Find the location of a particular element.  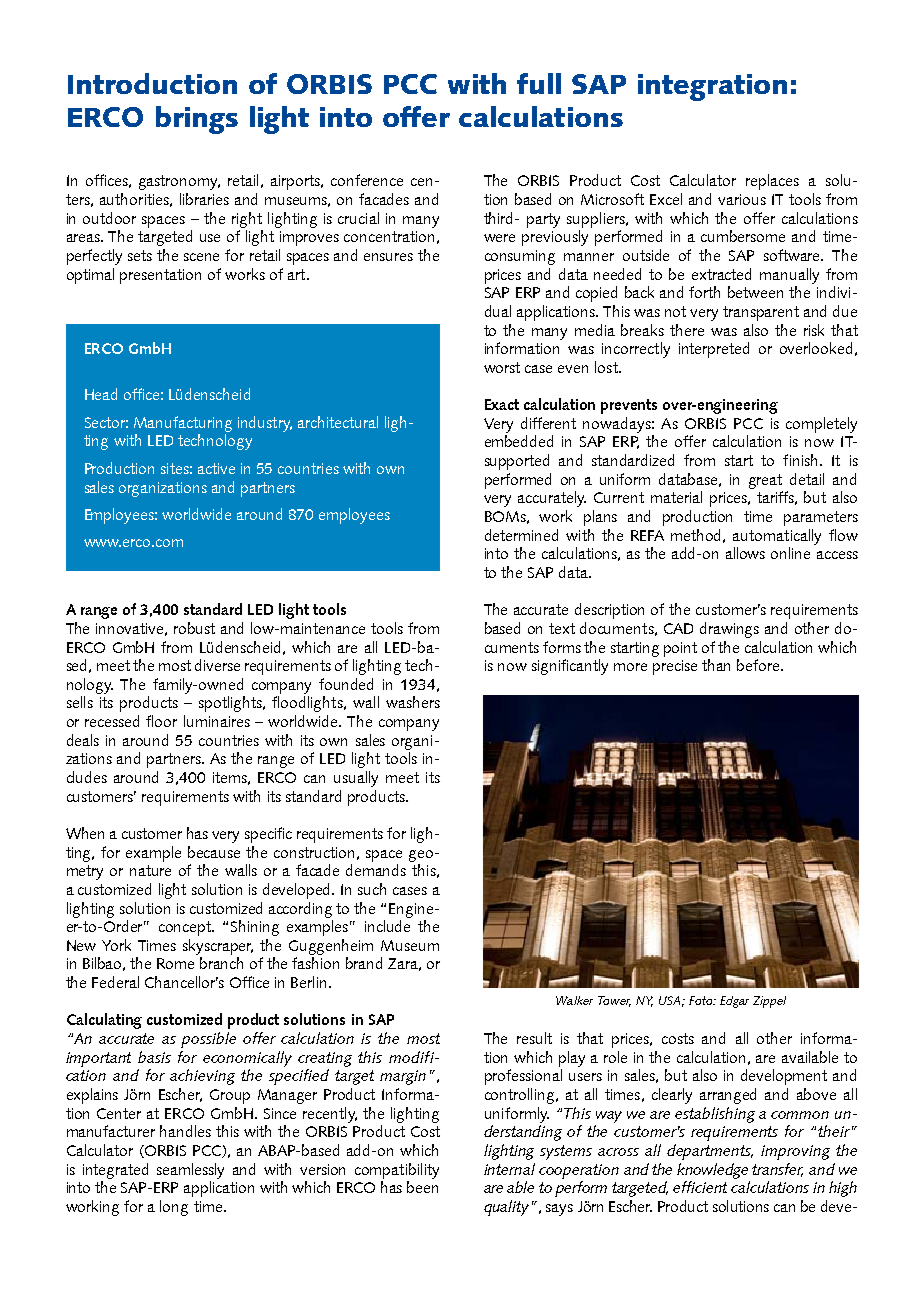

nature is located at coordinates (150, 870).
